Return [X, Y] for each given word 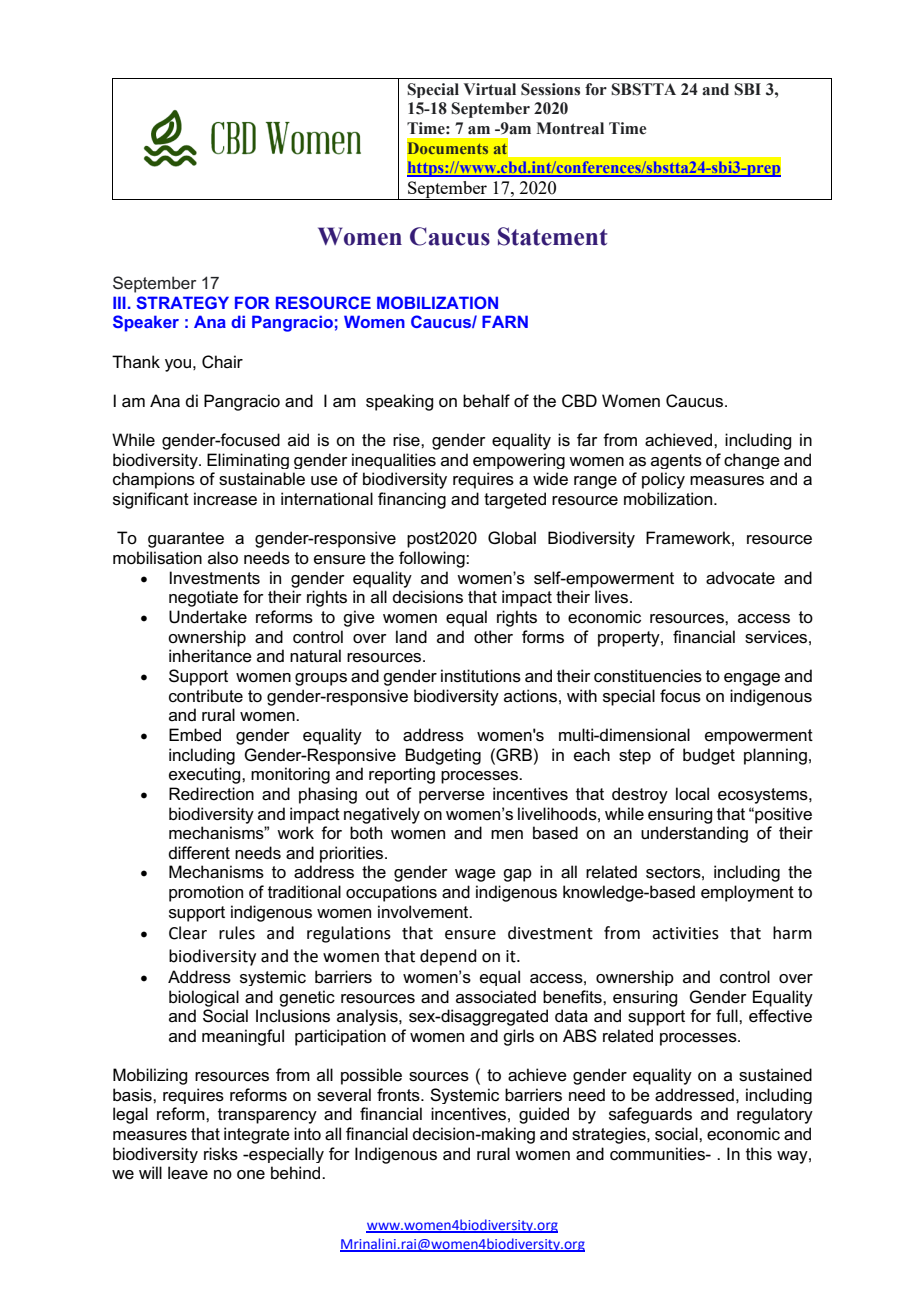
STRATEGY [182, 302]
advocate [740, 578]
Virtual [489, 89]
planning [775, 756]
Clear [188, 933]
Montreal [570, 128]
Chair [222, 362]
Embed [195, 735]
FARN [505, 321]
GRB [513, 754]
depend [448, 957]
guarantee [186, 540]
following [433, 559]
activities [685, 933]
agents [676, 461]
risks [221, 1154]
